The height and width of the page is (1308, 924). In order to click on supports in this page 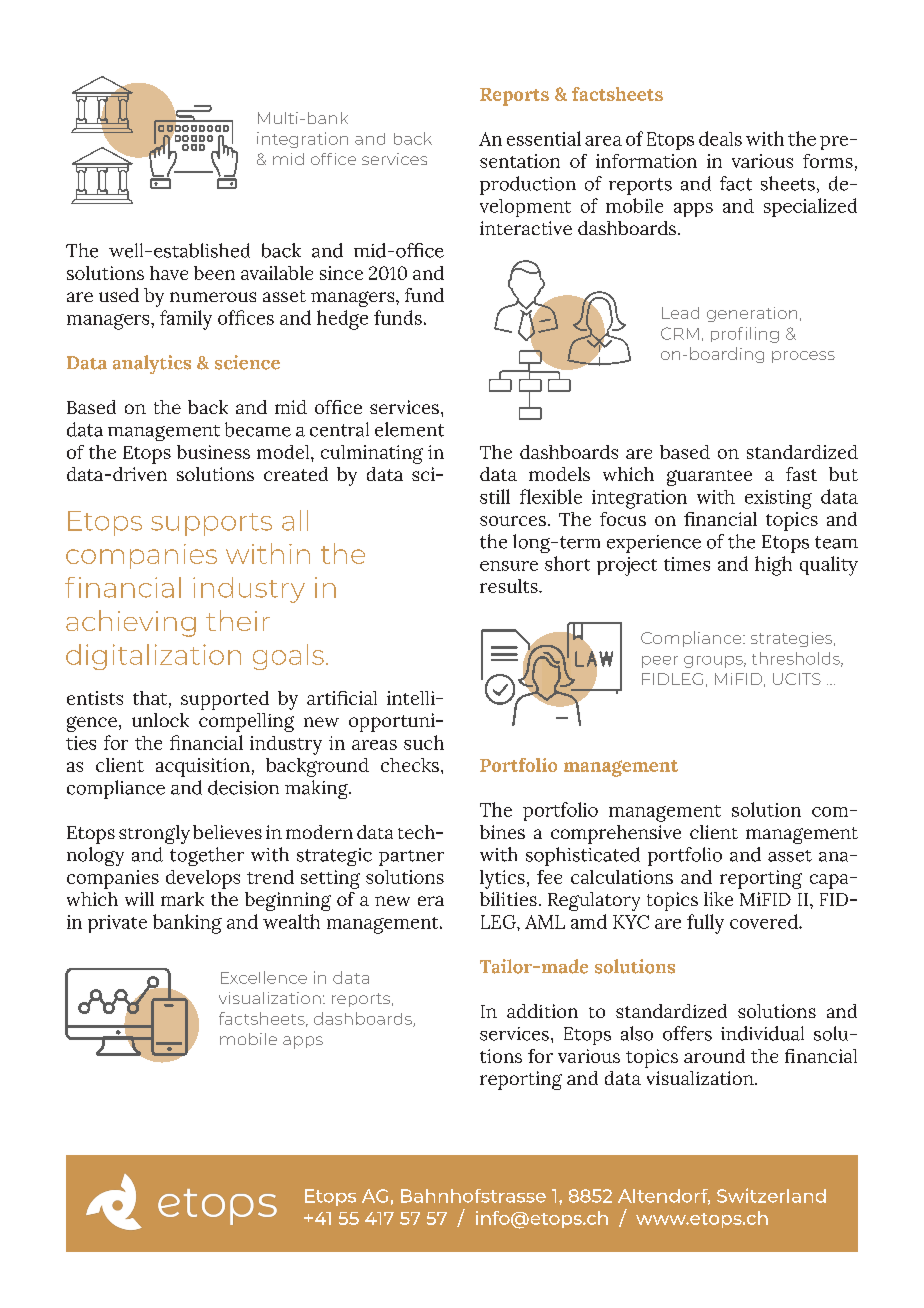, I will do `click(211, 524)`.
